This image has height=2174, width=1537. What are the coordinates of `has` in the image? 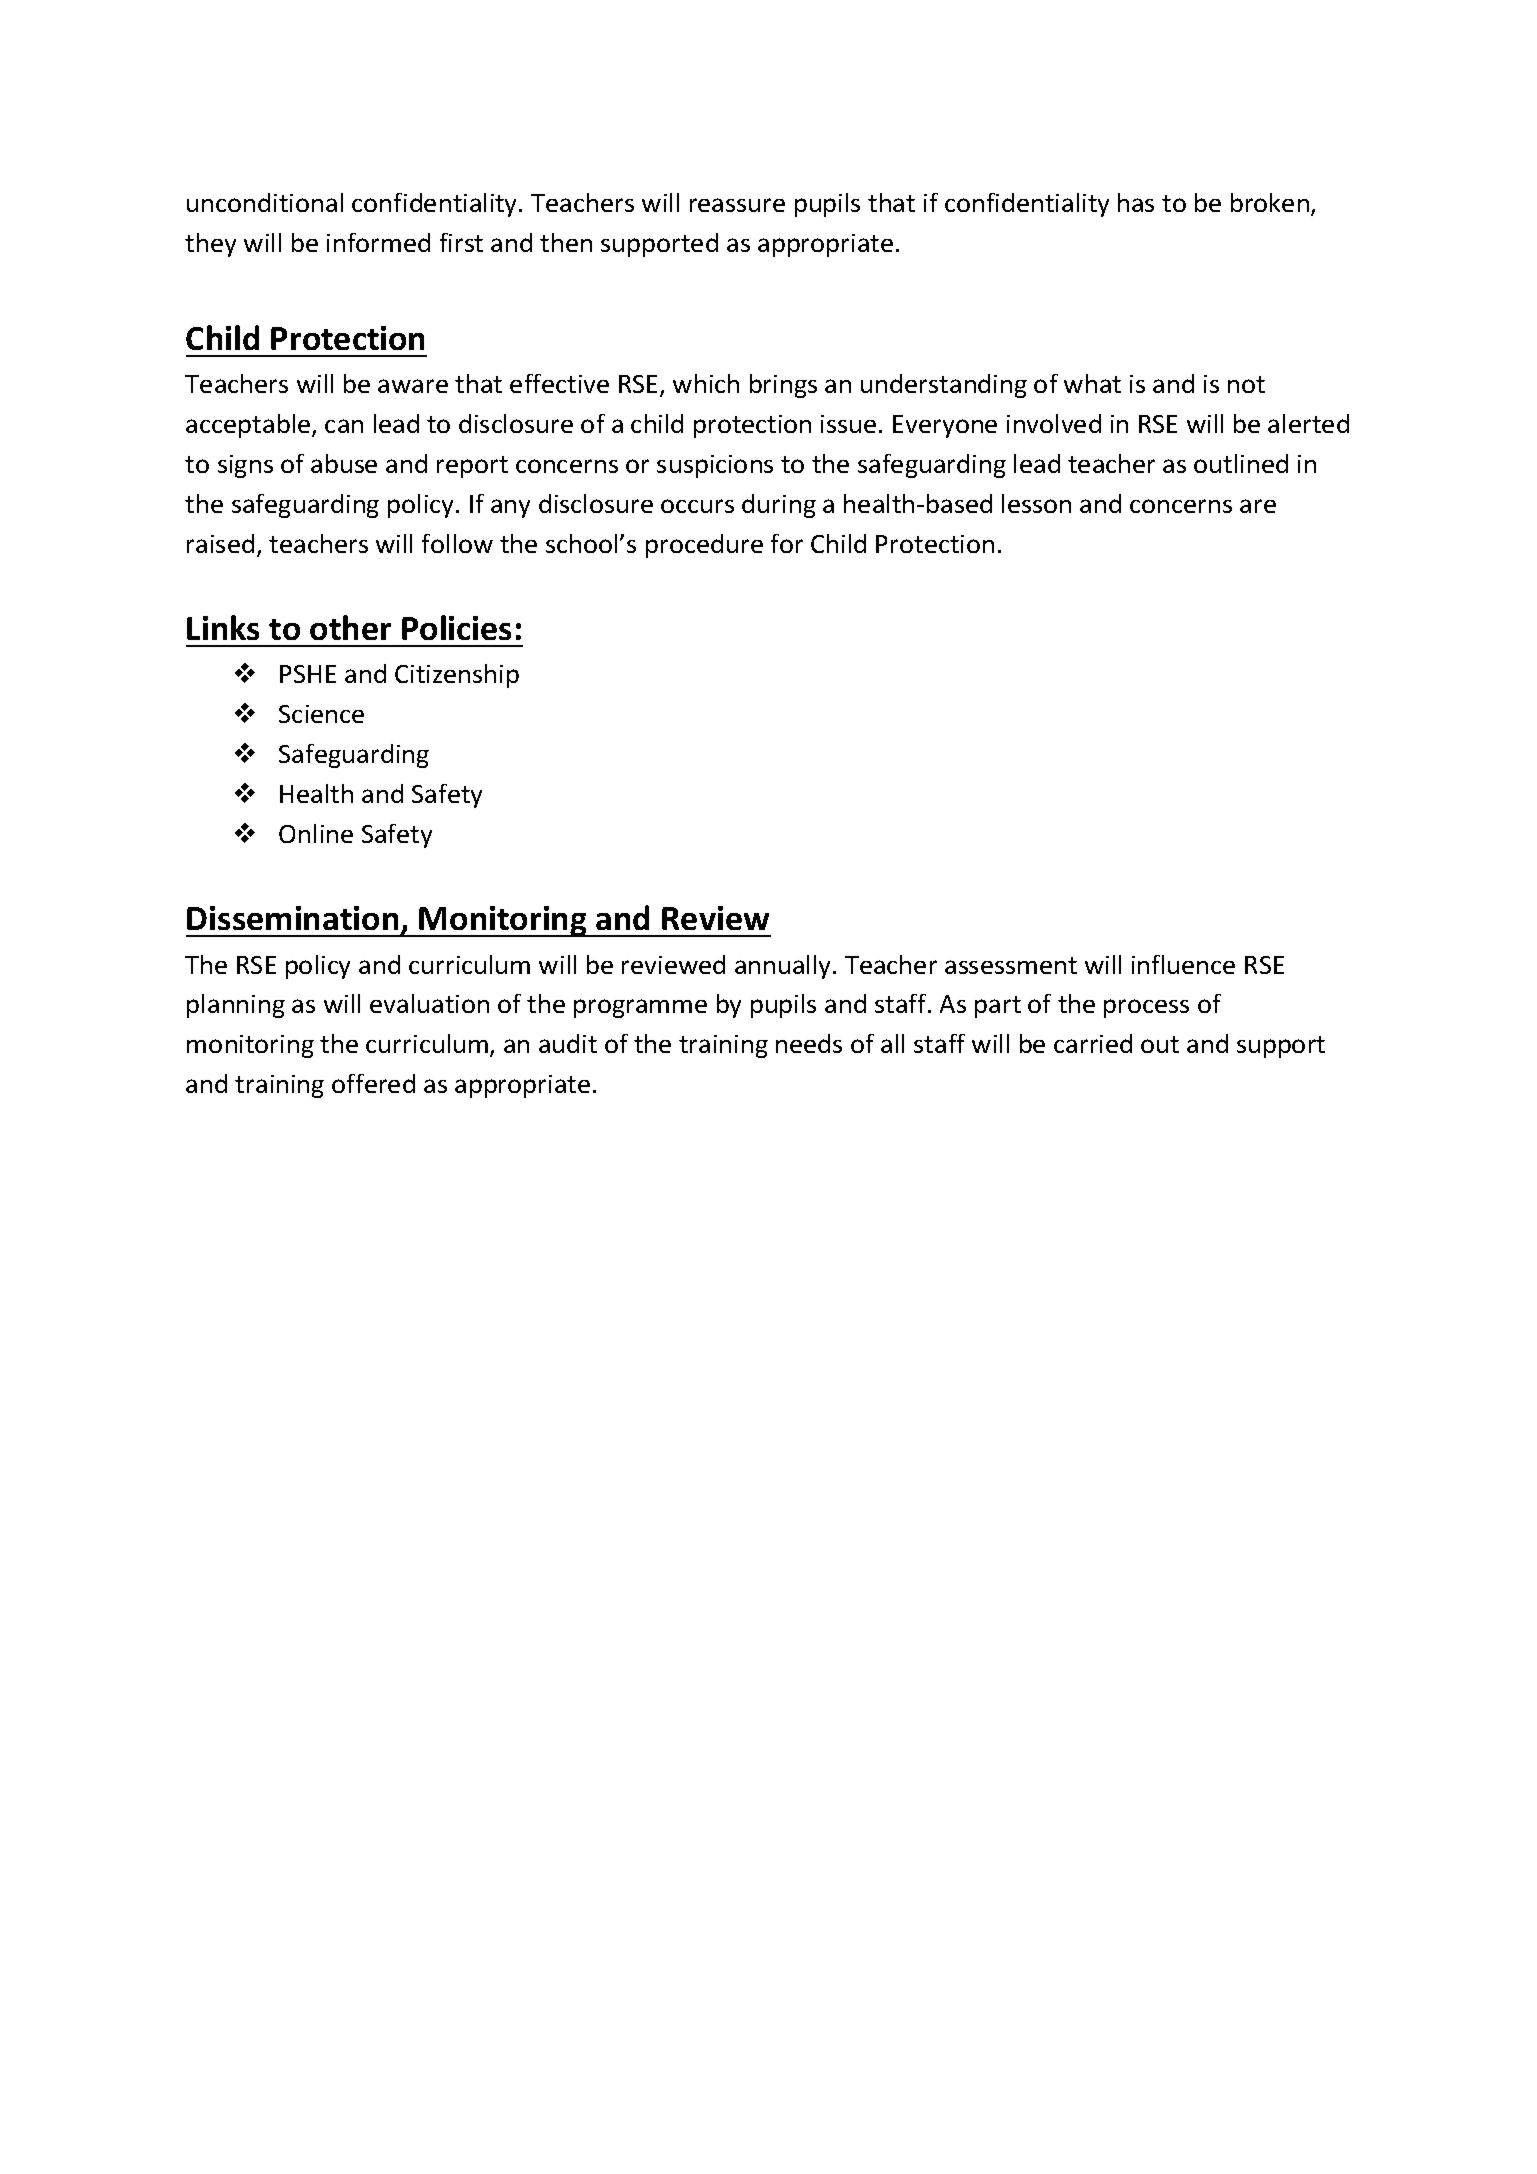 It's located at (1136, 202).
